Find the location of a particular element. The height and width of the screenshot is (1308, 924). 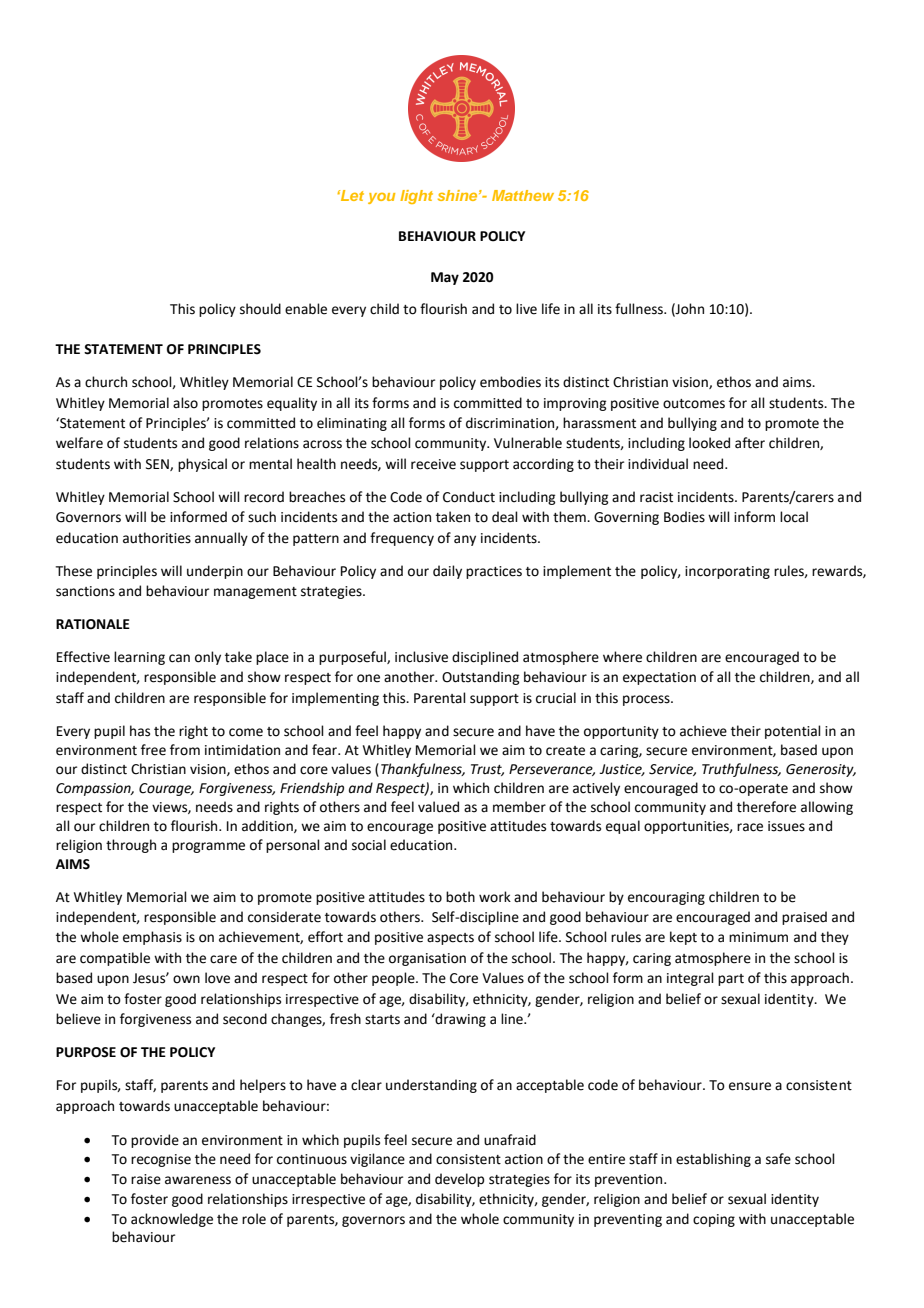

minimum is located at coordinates (758, 937).
